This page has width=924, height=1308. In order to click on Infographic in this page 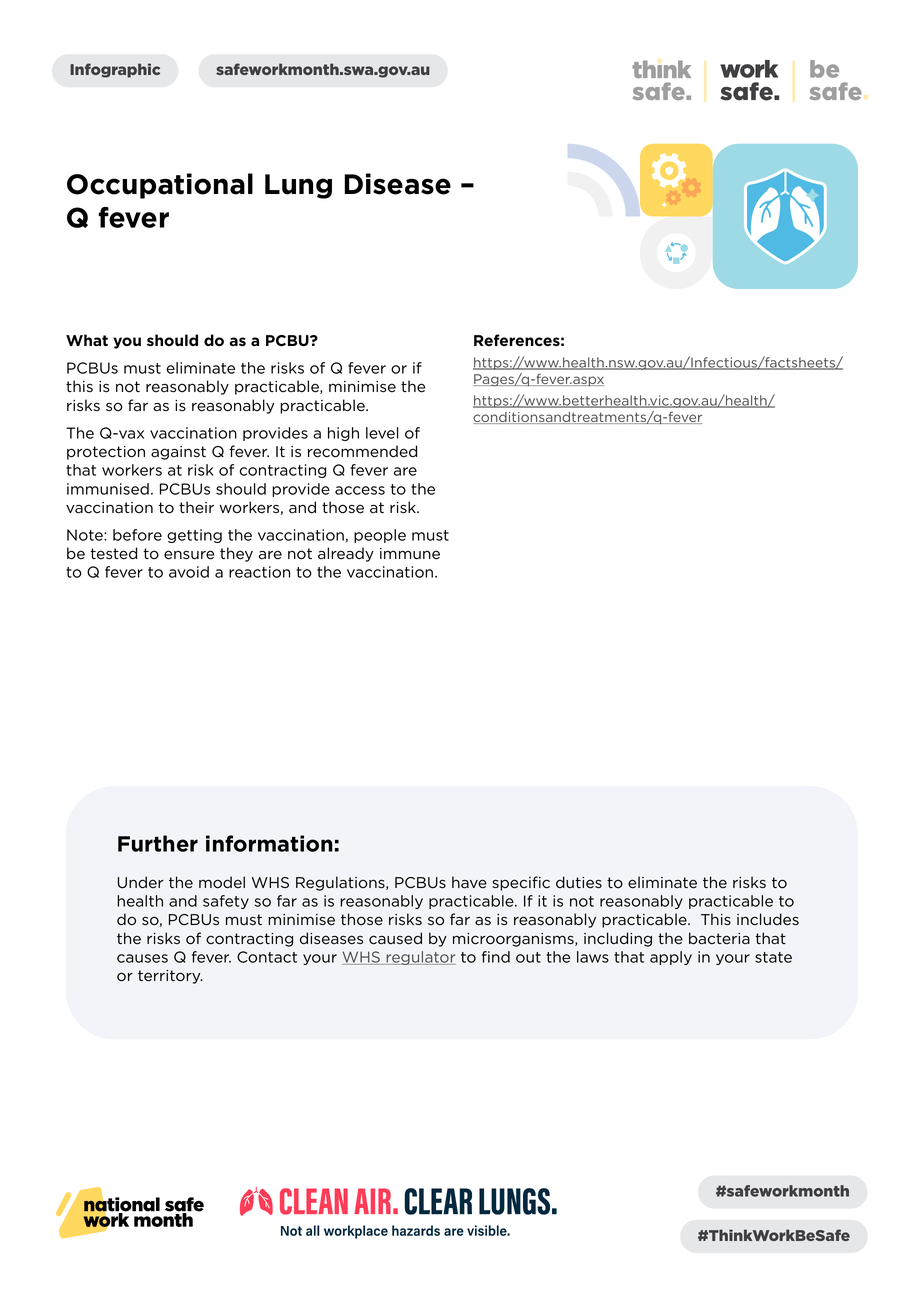, I will do `click(115, 70)`.
